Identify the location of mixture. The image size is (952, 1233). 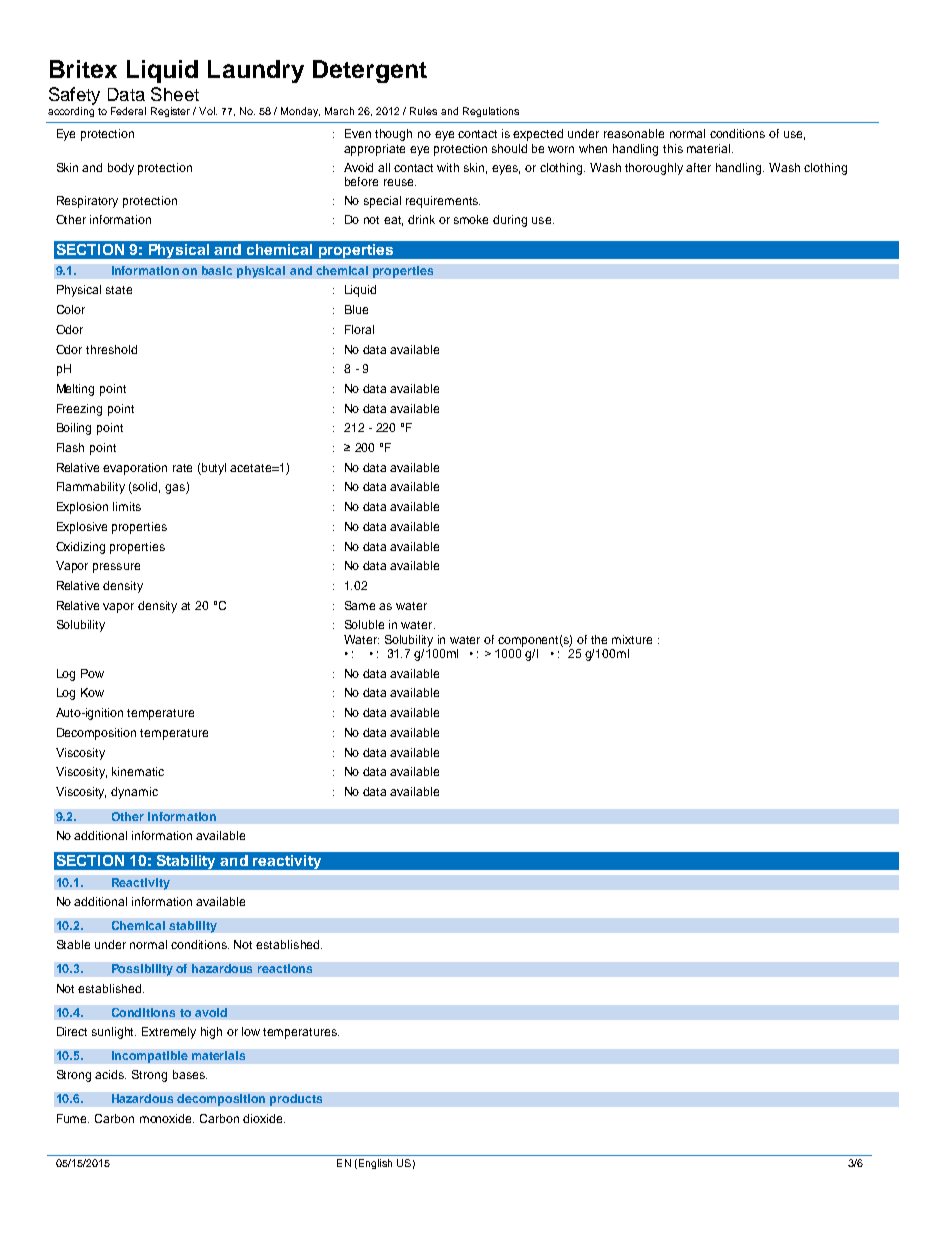
(632, 639).
